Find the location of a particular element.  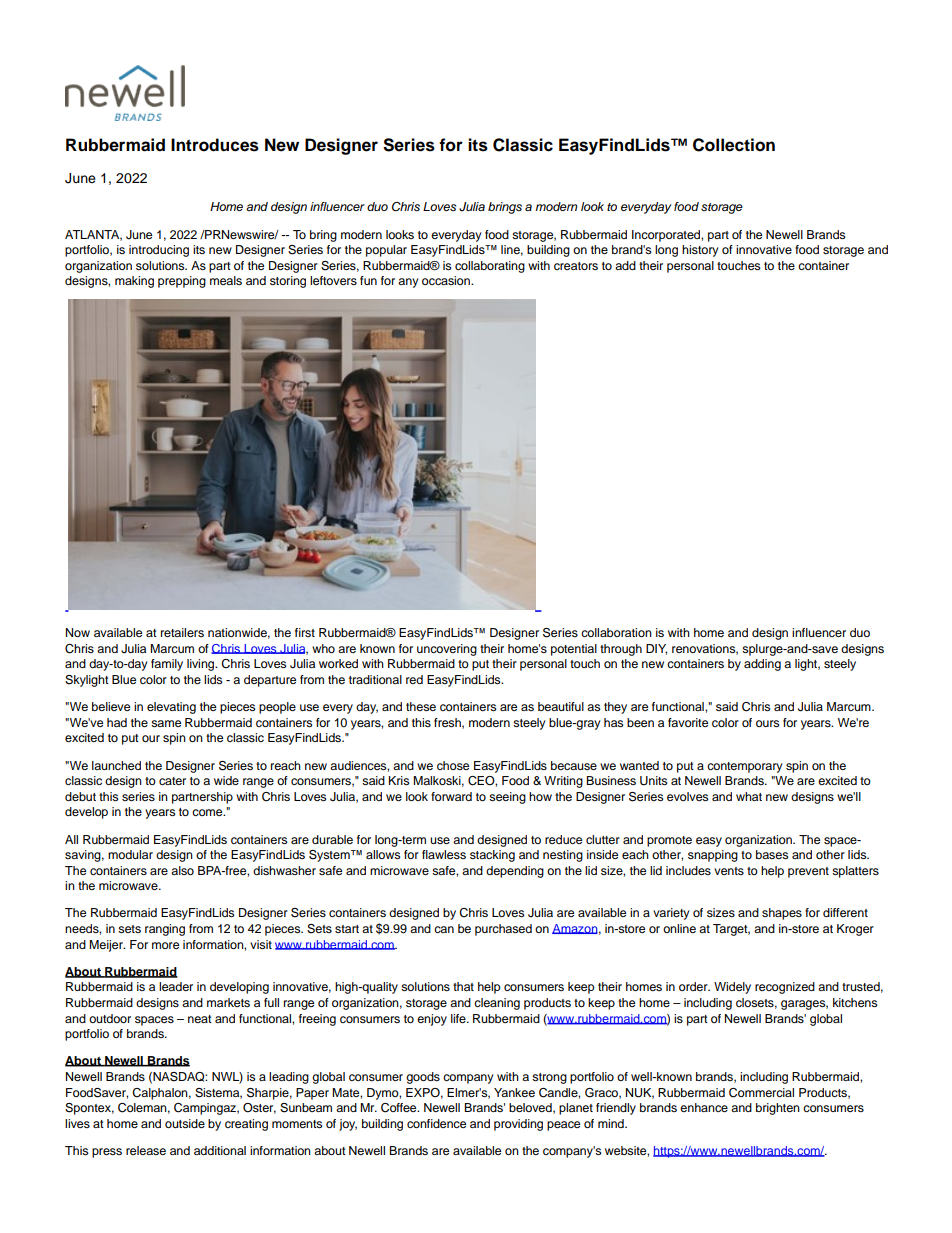

Introduces is located at coordinates (215, 145).
